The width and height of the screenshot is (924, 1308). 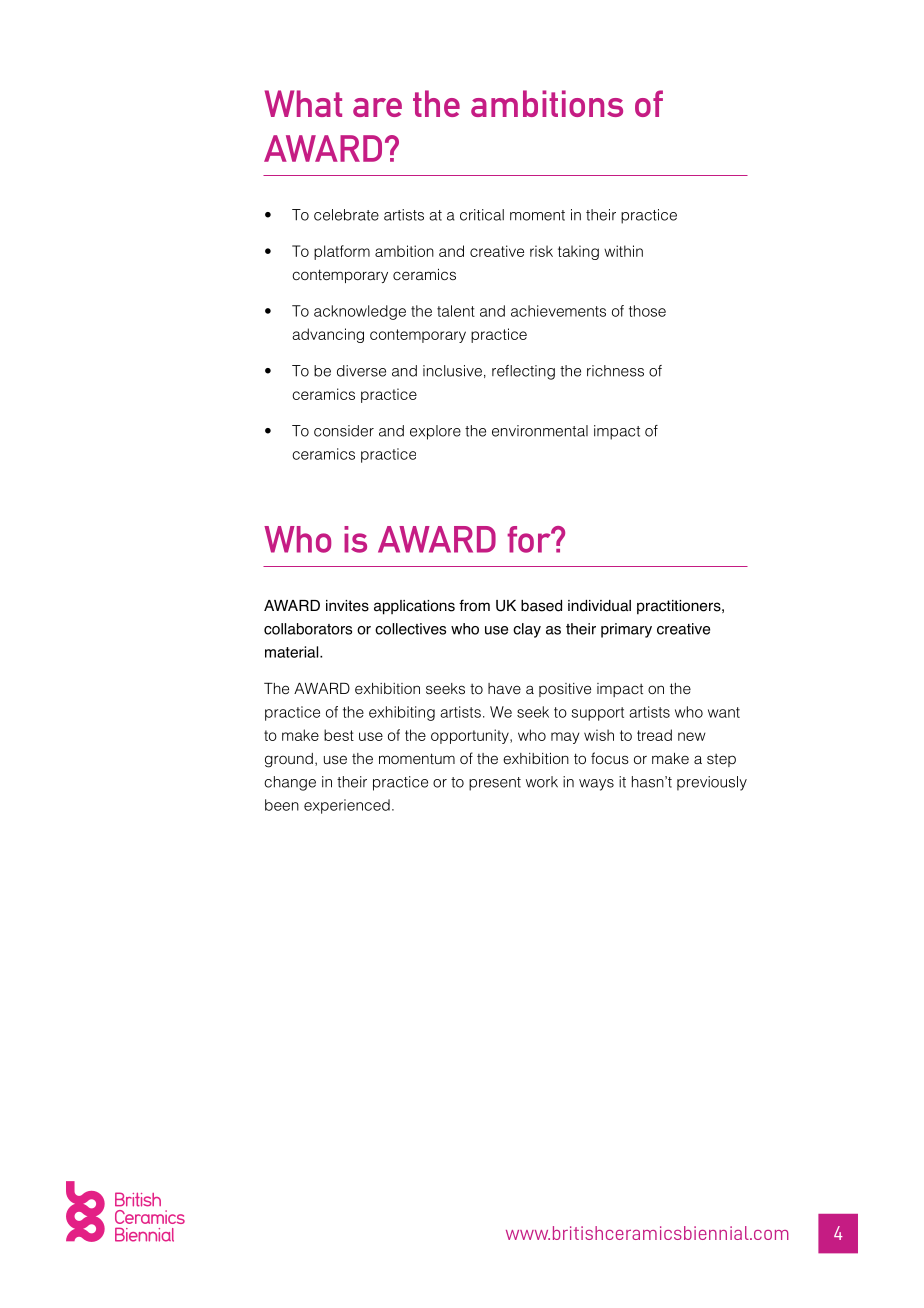 I want to click on acknowledge, so click(x=360, y=312).
